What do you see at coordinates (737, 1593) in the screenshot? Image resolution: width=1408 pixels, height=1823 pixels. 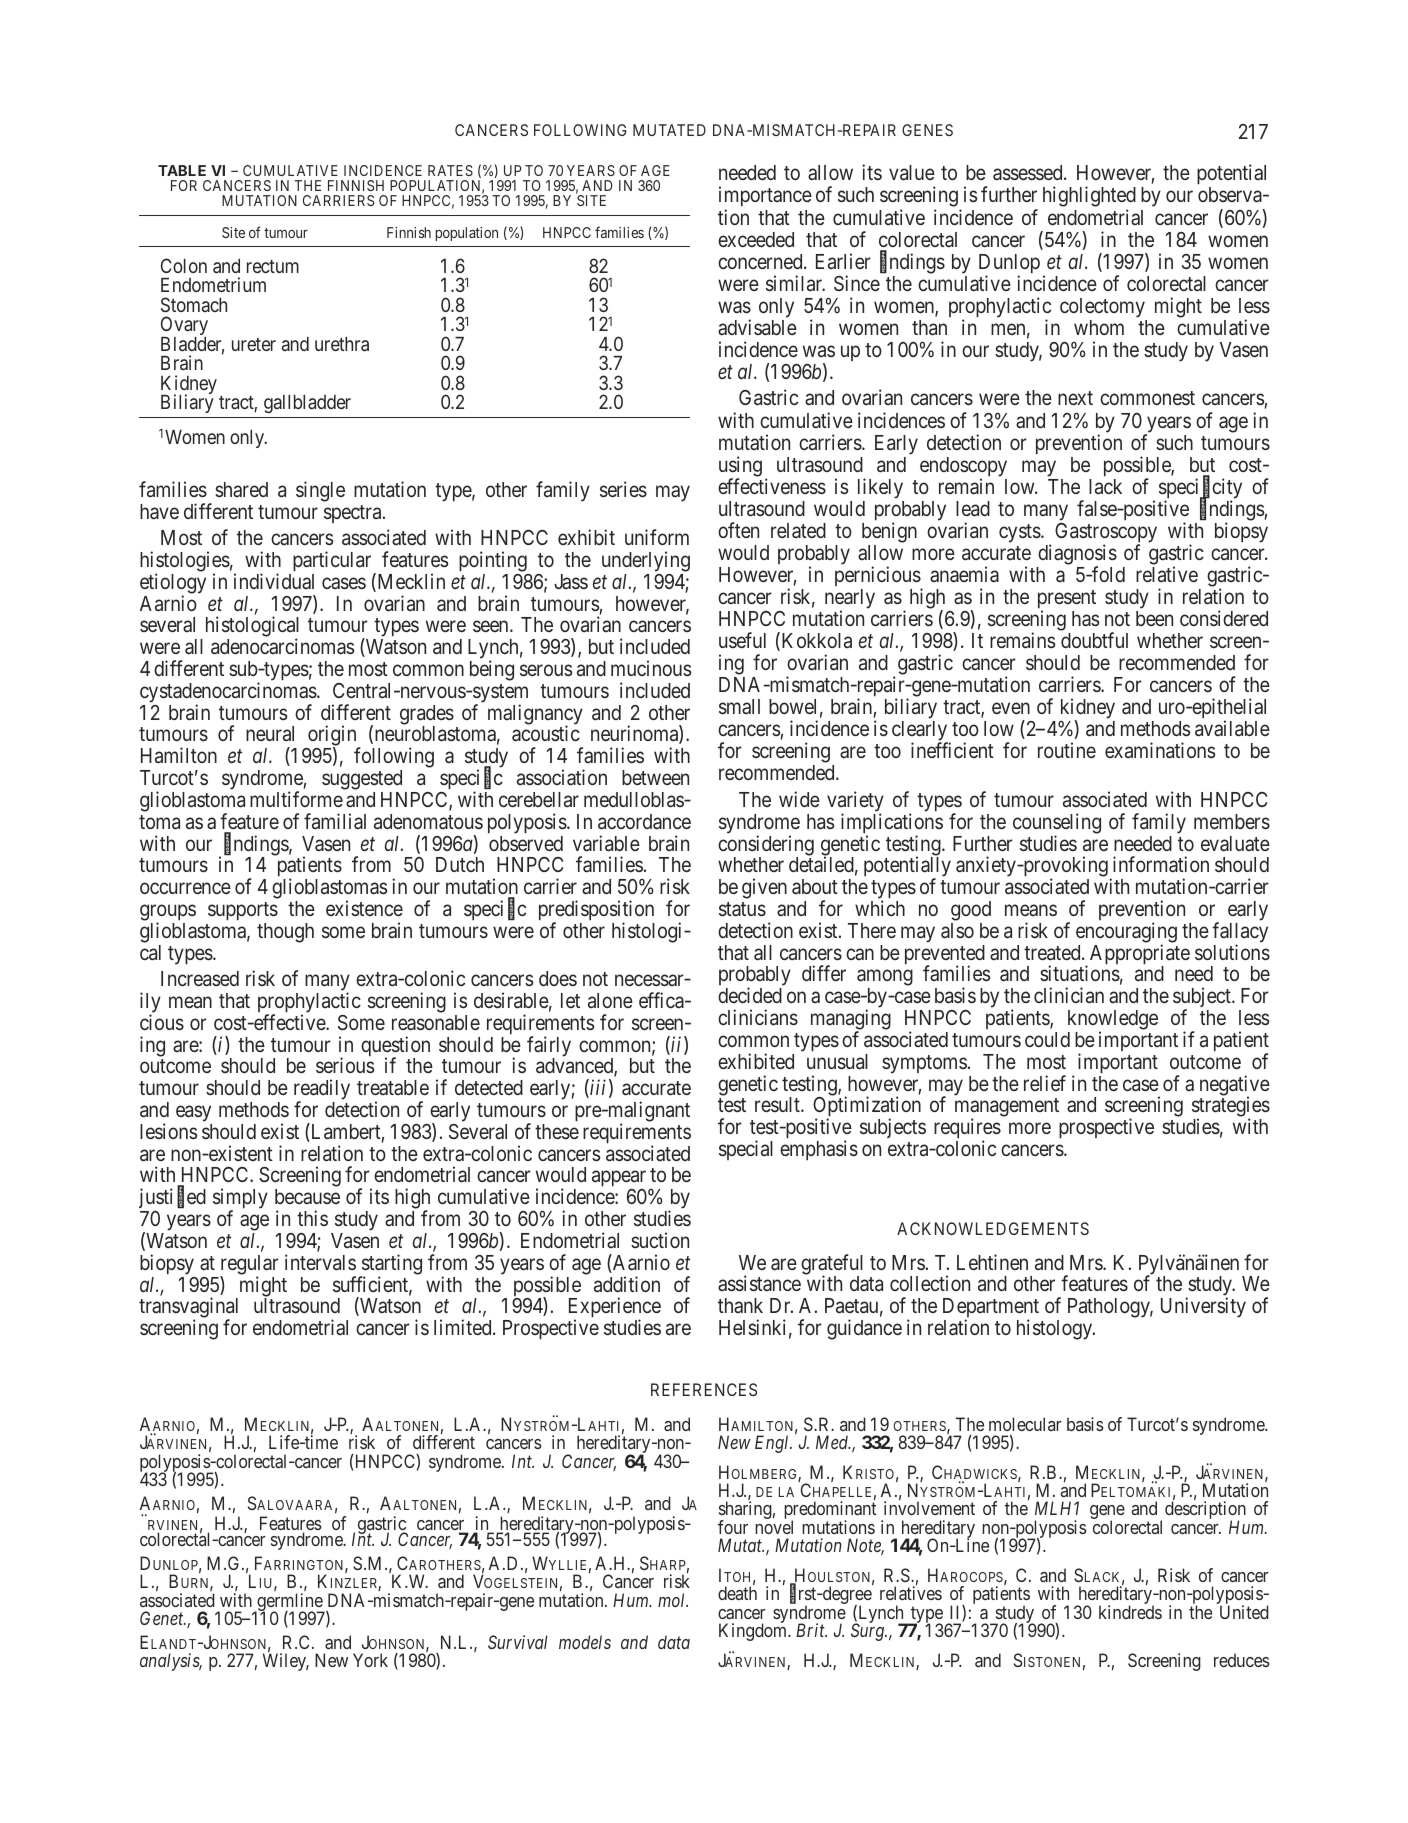 I see `death` at bounding box center [737, 1593].
